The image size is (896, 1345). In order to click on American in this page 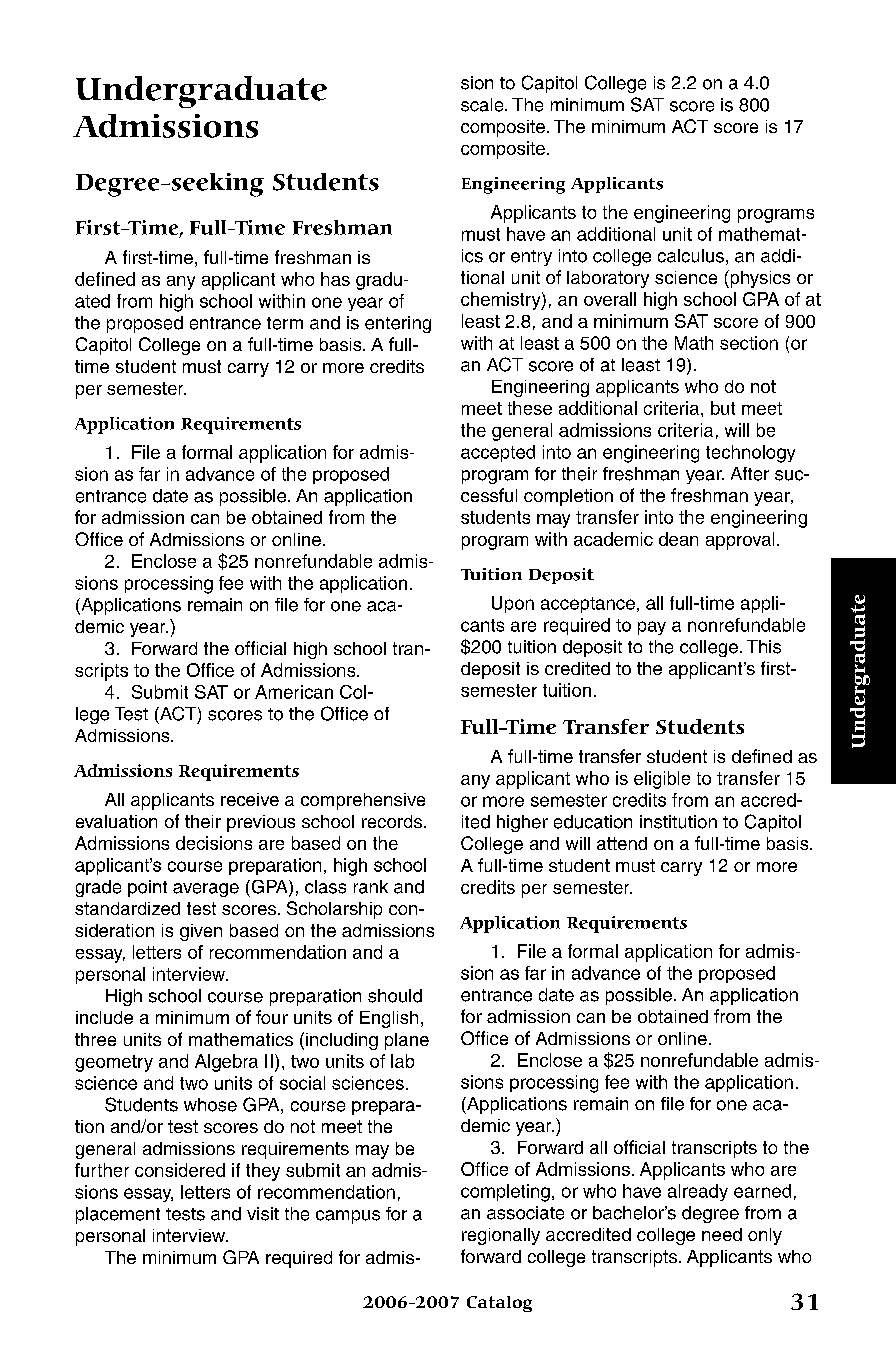, I will do `click(294, 692)`.
